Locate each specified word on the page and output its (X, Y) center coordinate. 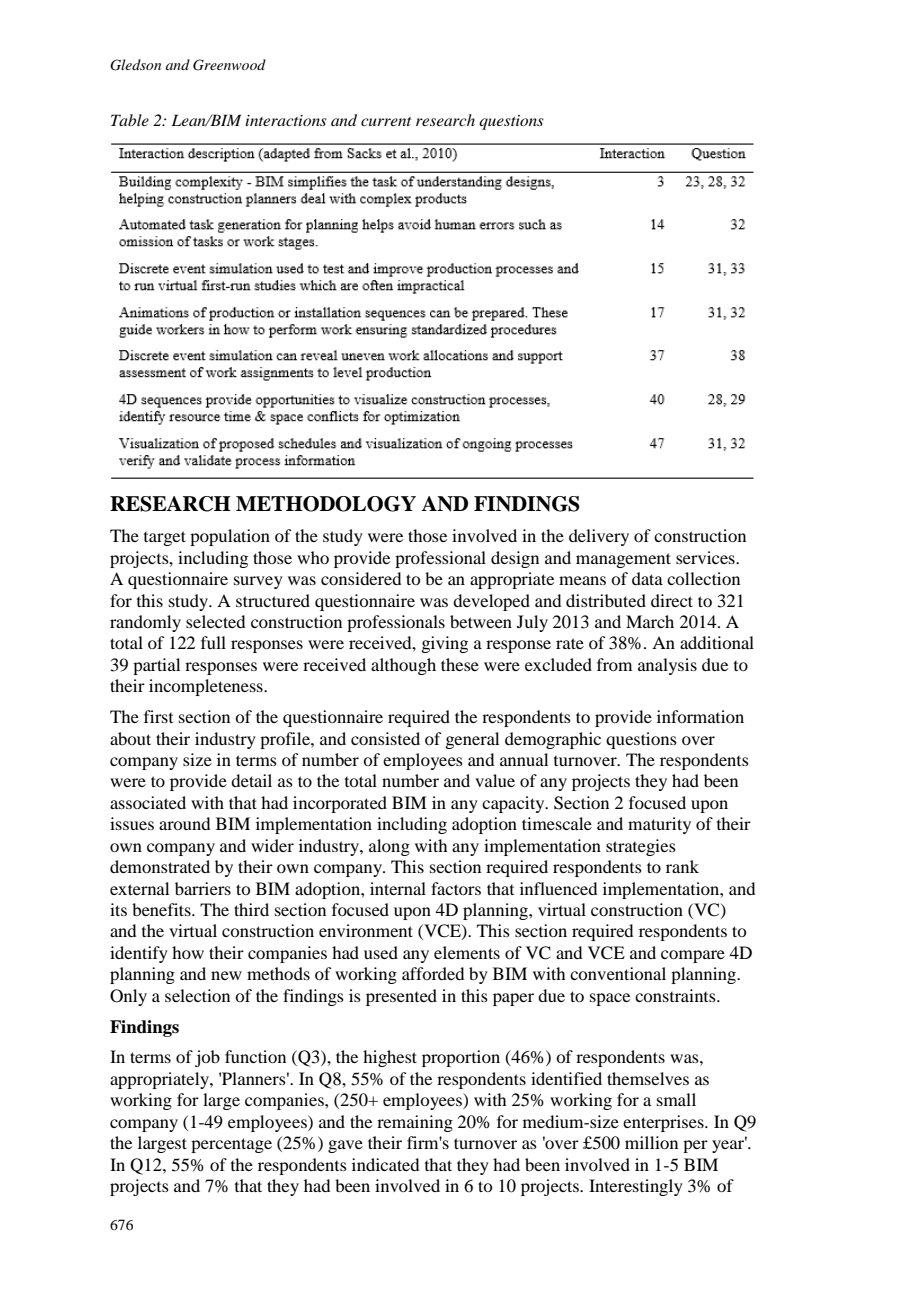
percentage (231, 1145)
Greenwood (229, 65)
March (650, 621)
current (386, 121)
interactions (286, 120)
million (651, 1142)
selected (215, 621)
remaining (415, 1123)
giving (444, 644)
